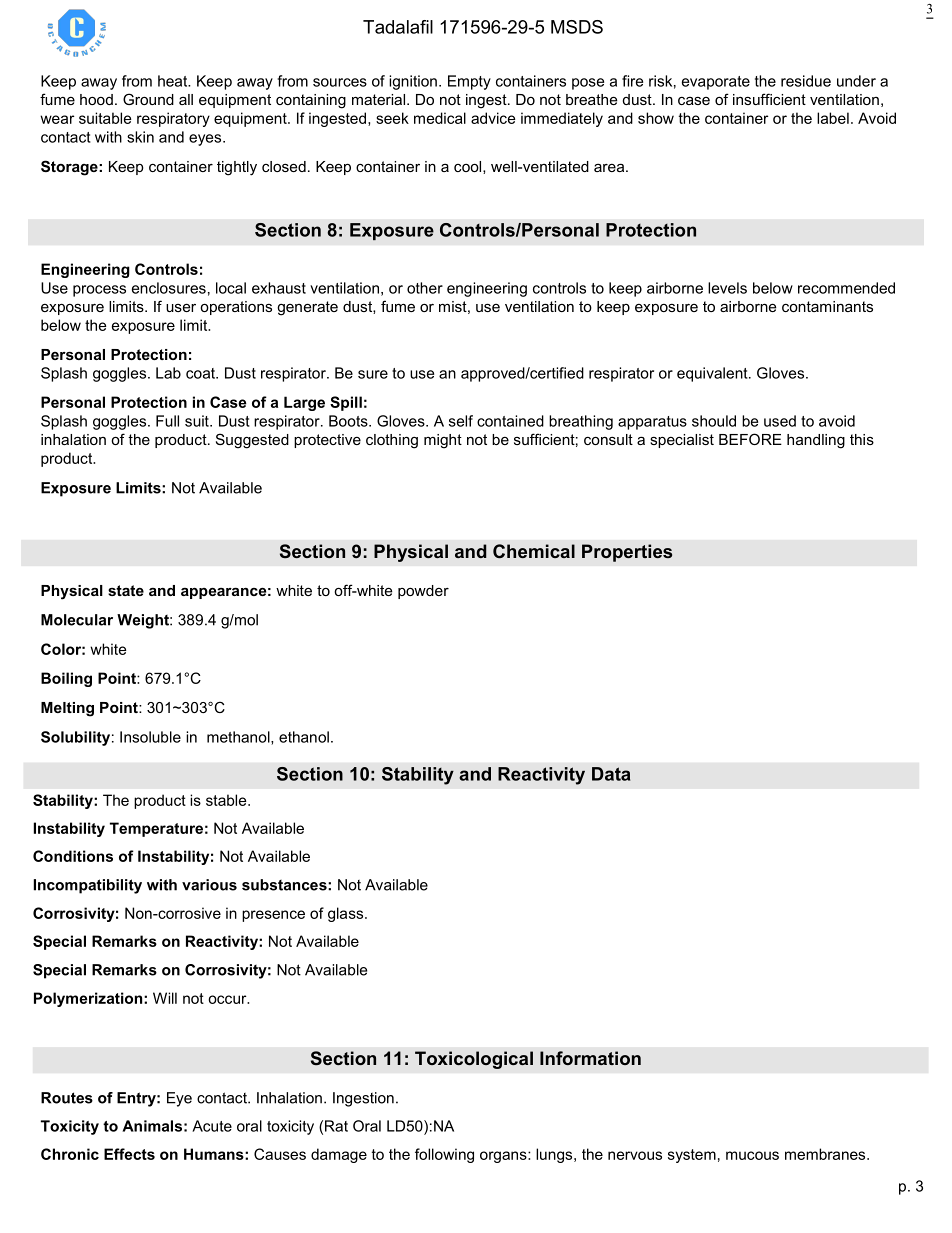  I want to click on following, so click(444, 1155).
